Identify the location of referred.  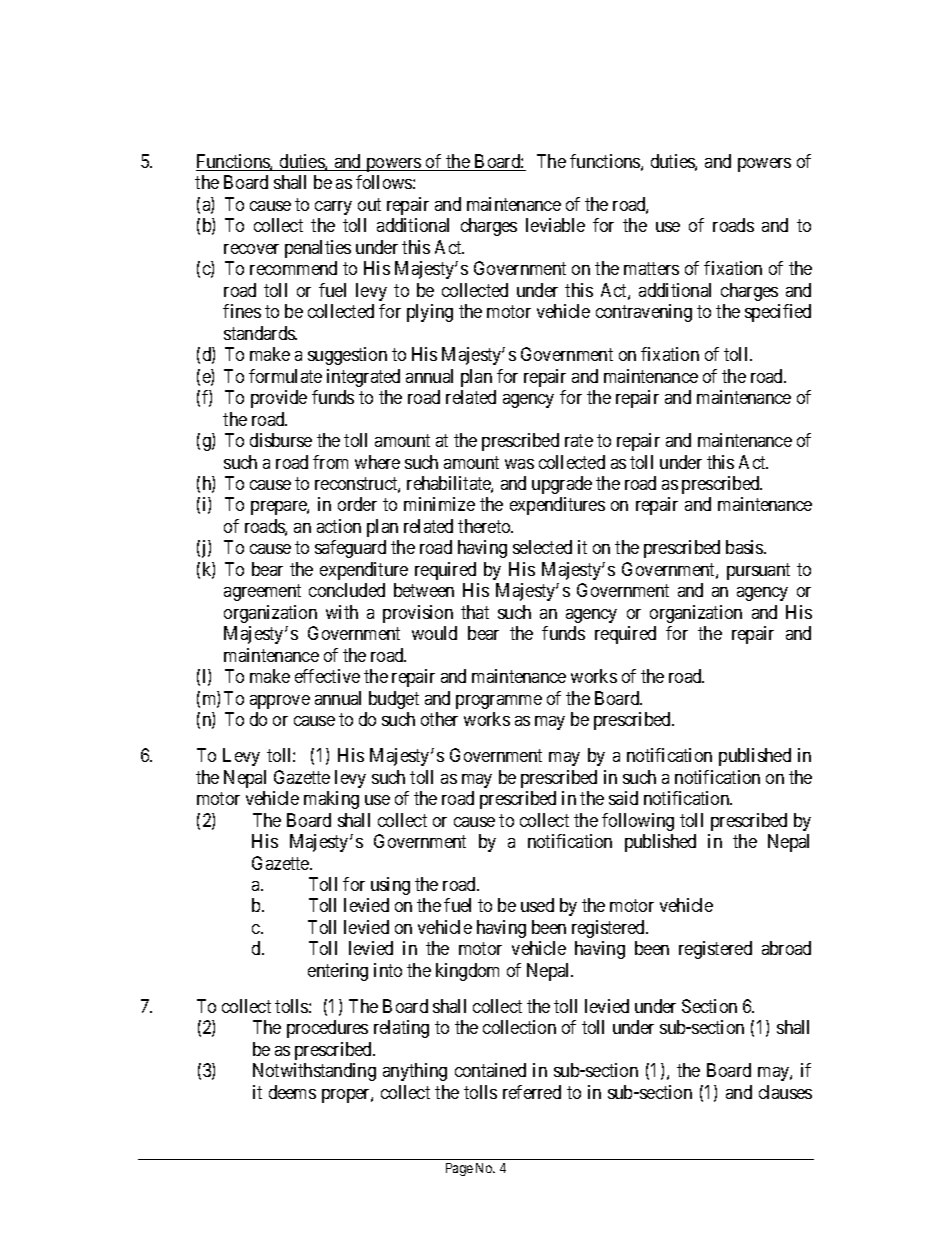
(532, 1092).
